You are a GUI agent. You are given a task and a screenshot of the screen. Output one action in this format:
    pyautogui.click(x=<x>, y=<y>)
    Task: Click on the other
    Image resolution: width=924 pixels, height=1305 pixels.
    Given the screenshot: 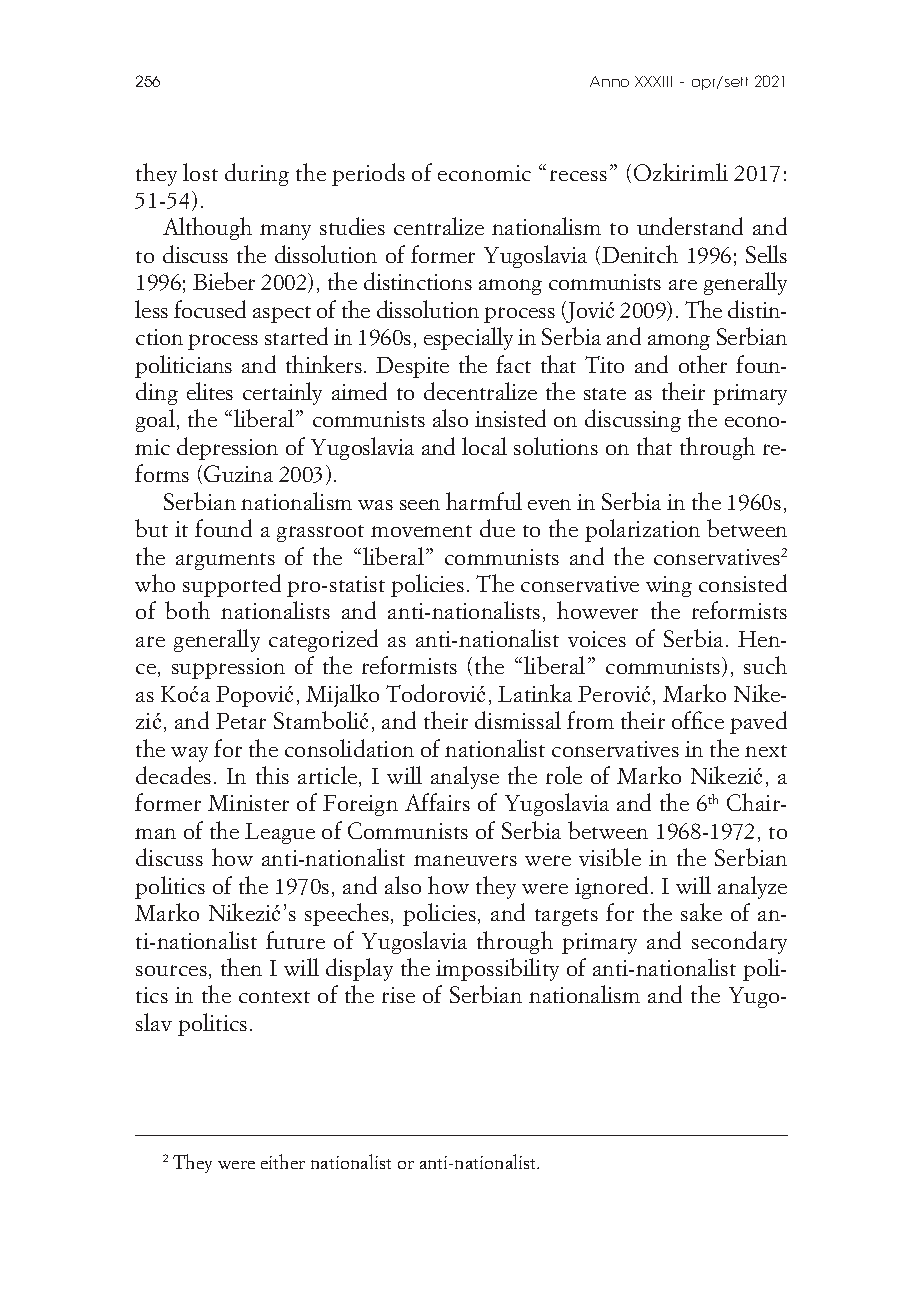 What is the action you would take?
    pyautogui.click(x=703, y=364)
